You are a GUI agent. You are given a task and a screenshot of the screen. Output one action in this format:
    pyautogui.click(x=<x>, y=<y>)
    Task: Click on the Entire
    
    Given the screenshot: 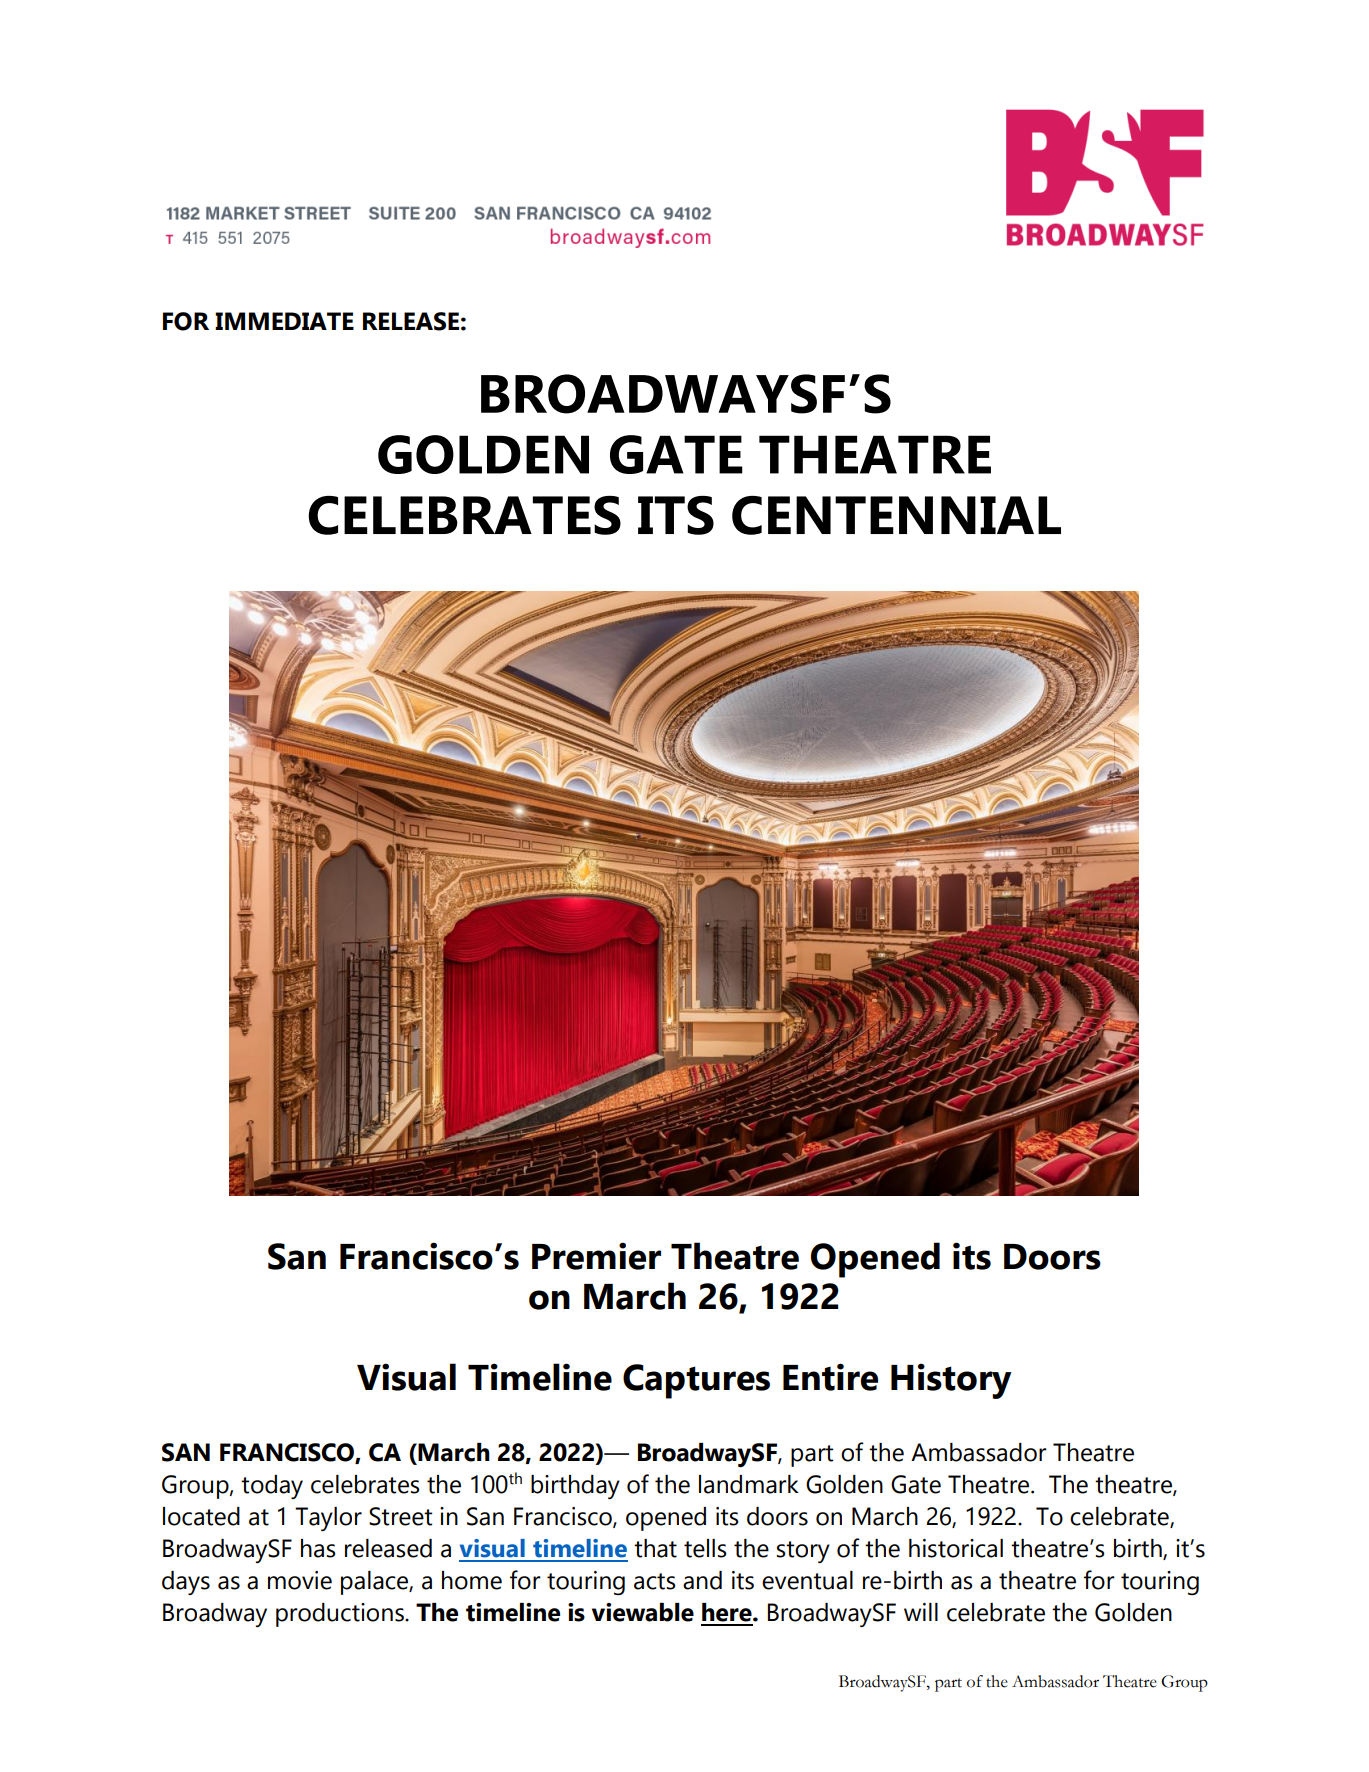 What is the action you would take?
    pyautogui.click(x=830, y=1377)
